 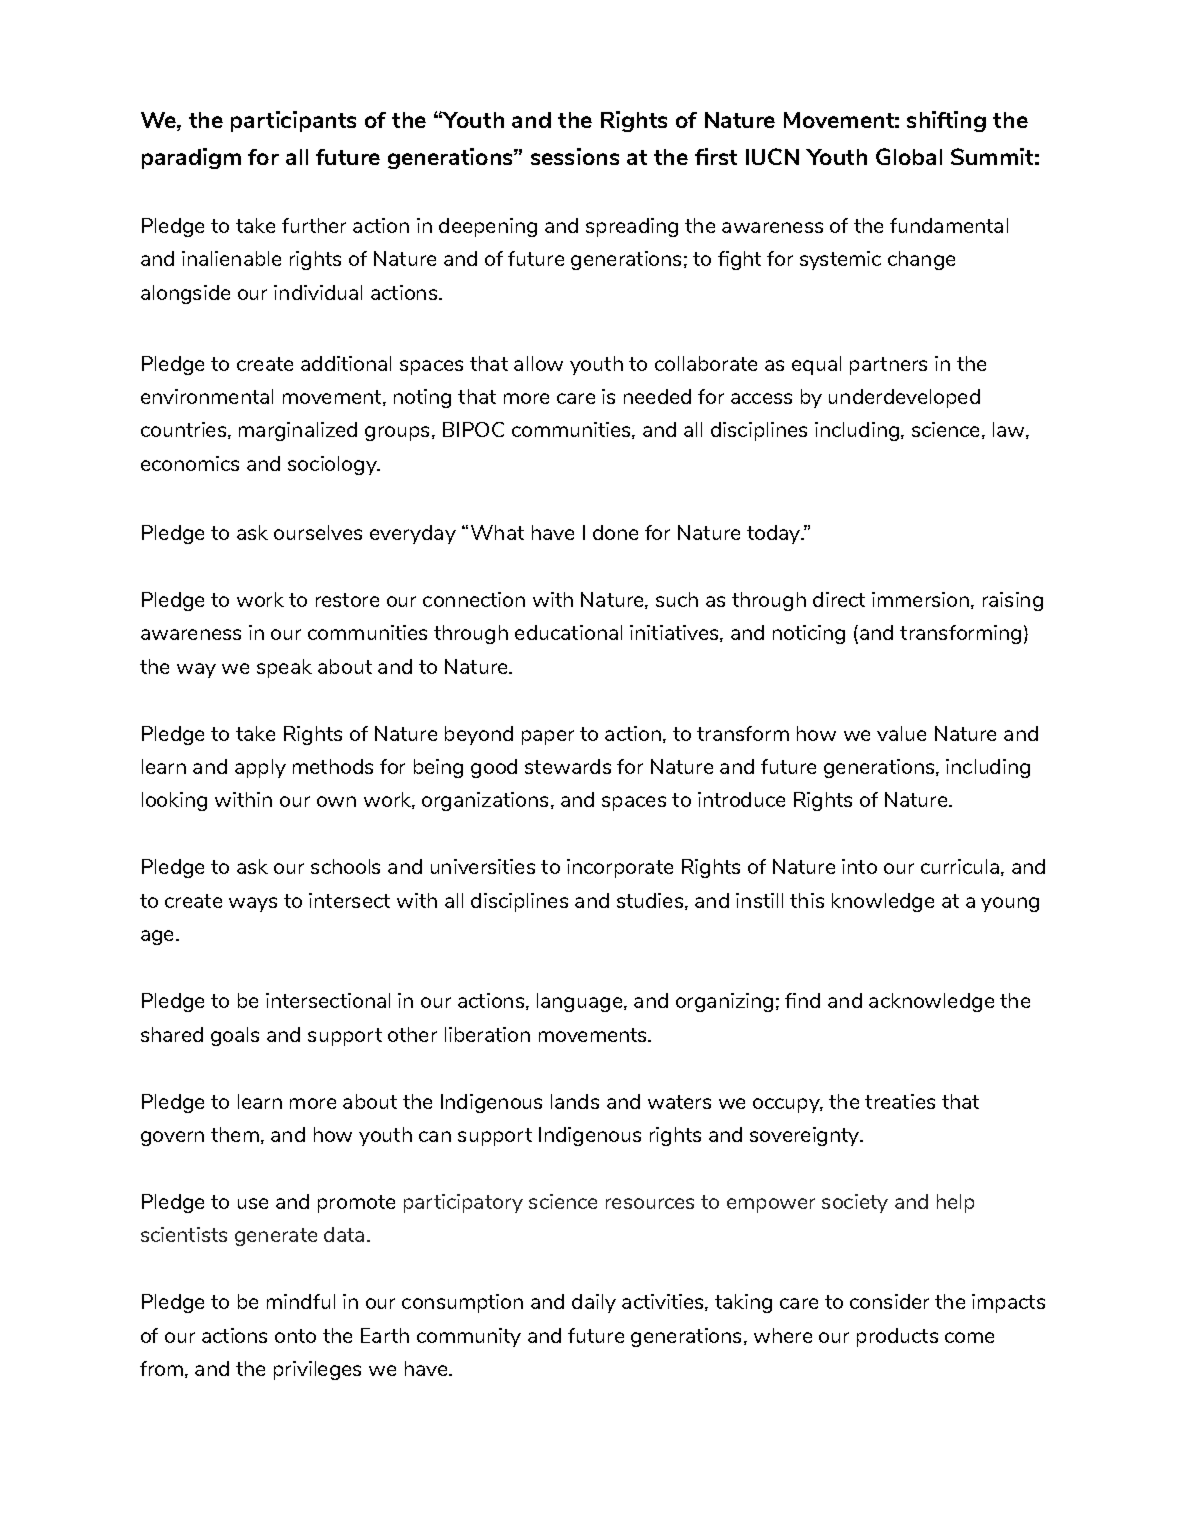 What do you see at coordinates (579, 1002) in the screenshot?
I see `language` at bounding box center [579, 1002].
